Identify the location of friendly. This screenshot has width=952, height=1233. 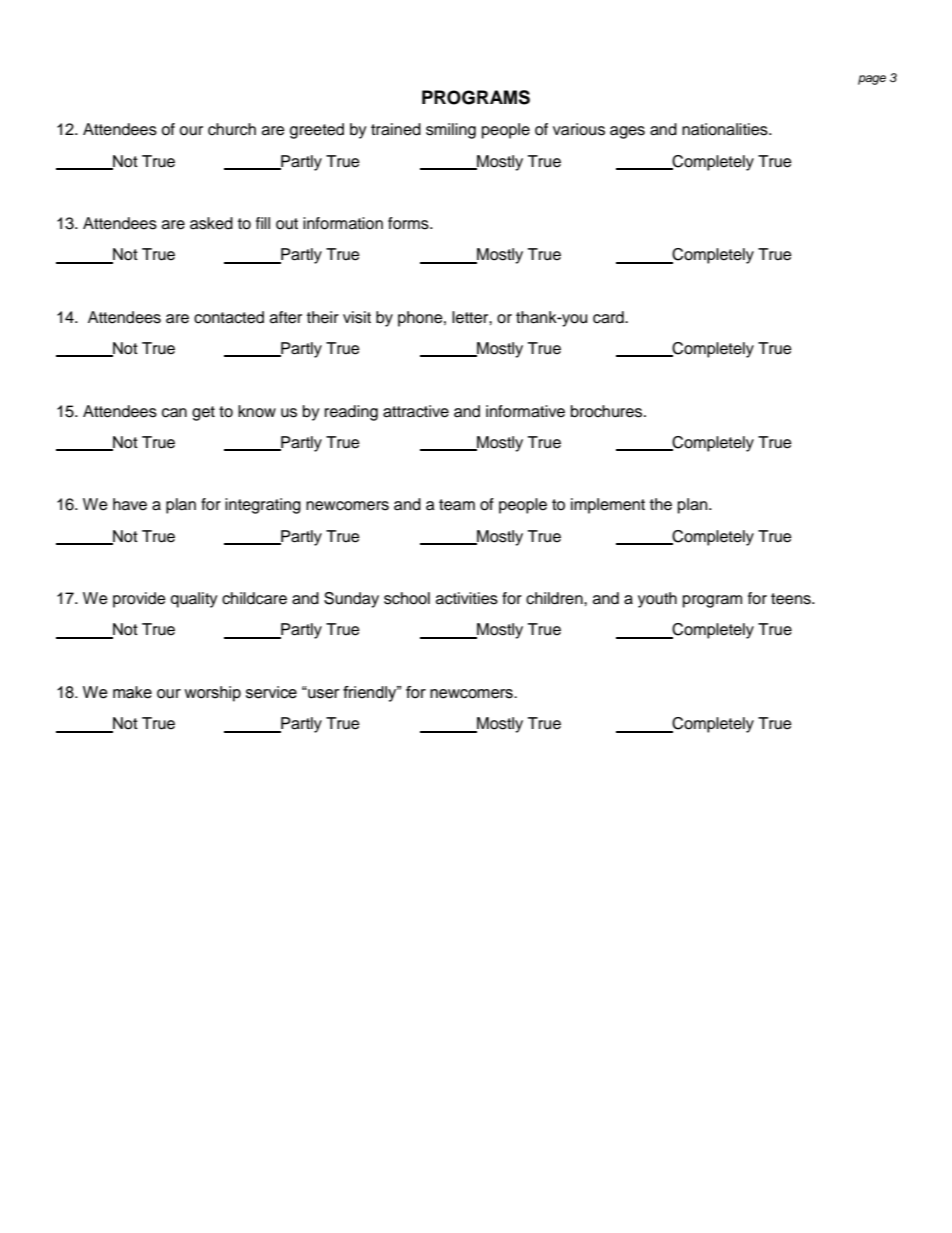
(371, 694).
